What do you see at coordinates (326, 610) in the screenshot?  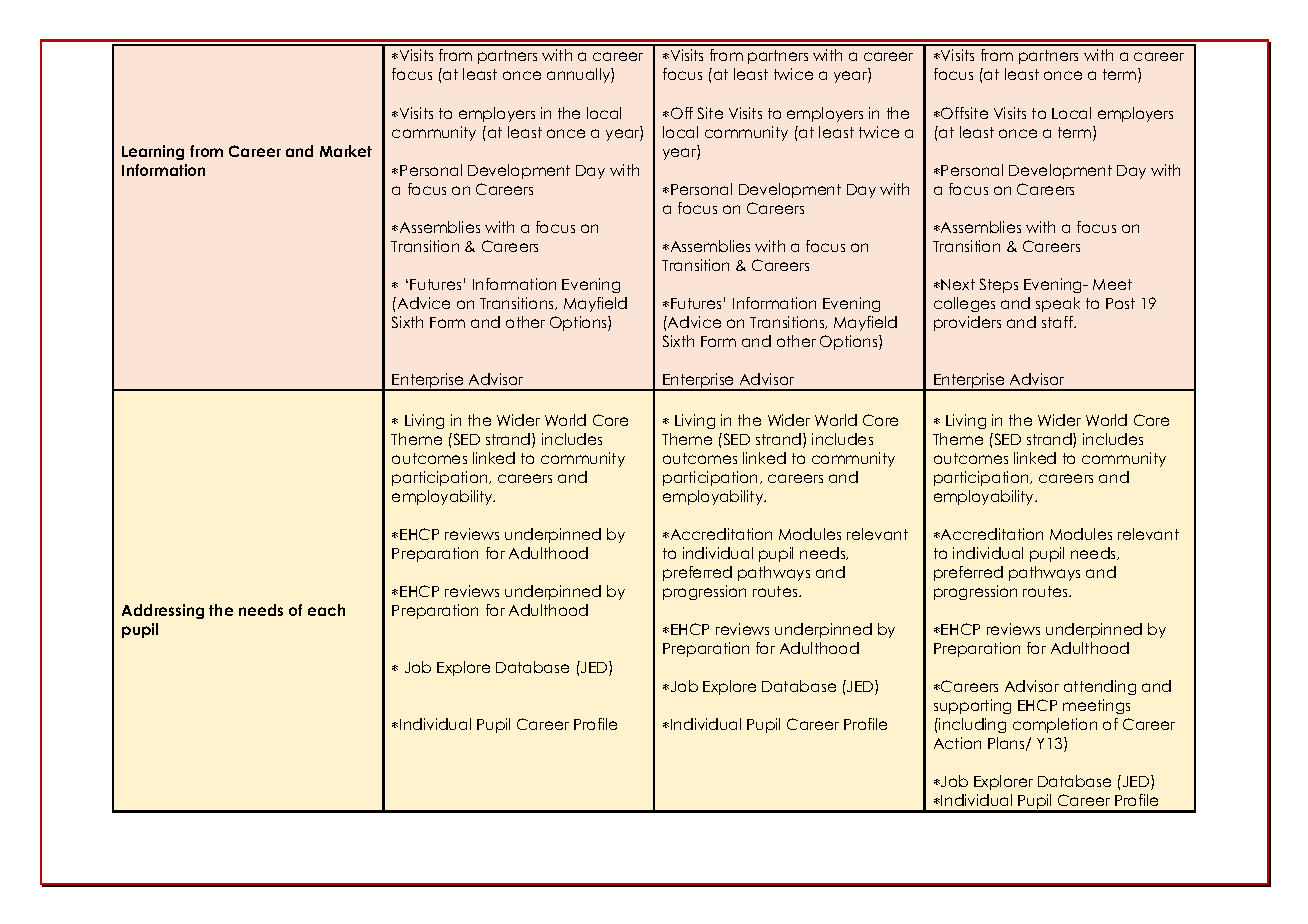 I see `each` at bounding box center [326, 610].
